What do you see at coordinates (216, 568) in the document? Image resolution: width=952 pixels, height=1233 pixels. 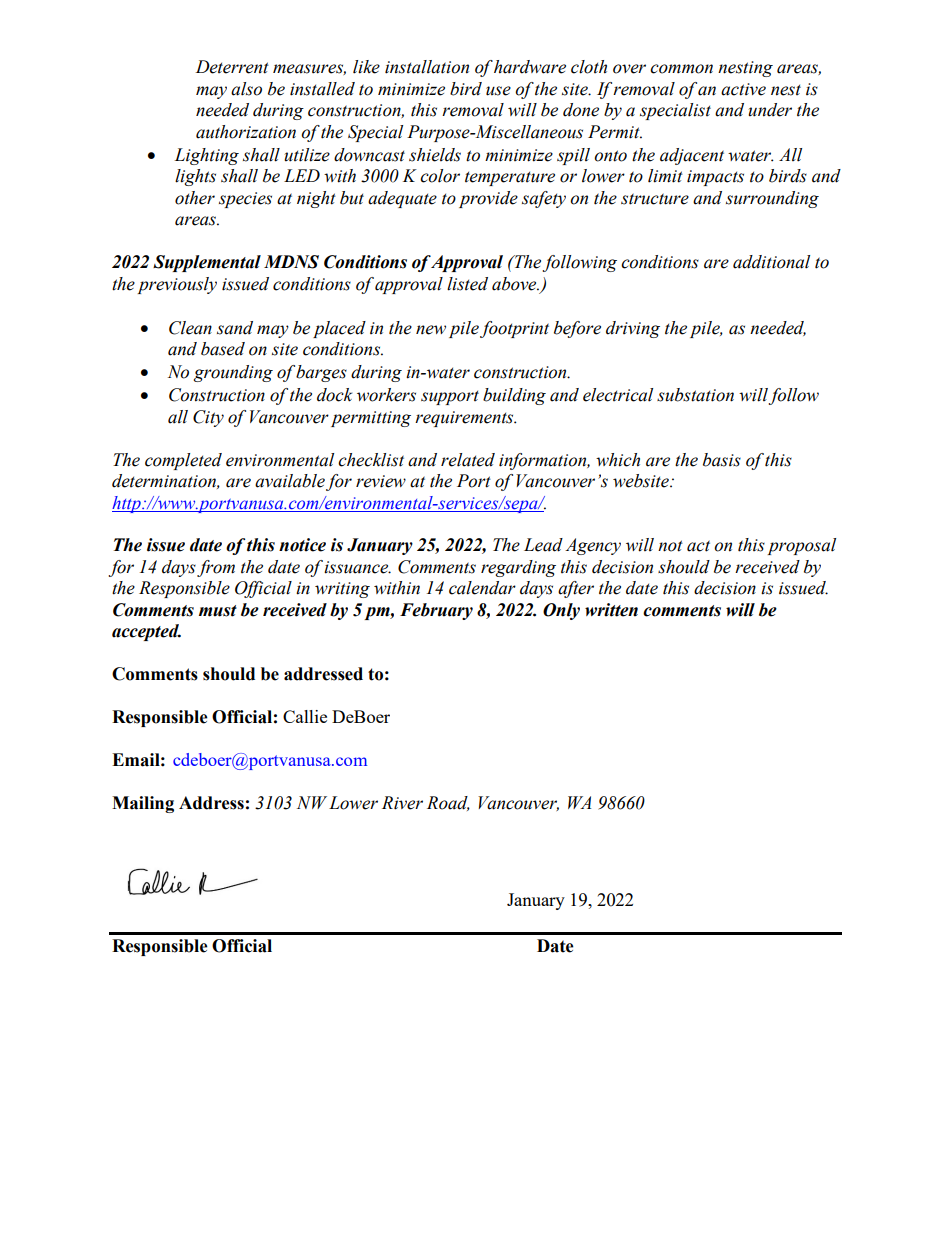 I see `from` at bounding box center [216, 568].
